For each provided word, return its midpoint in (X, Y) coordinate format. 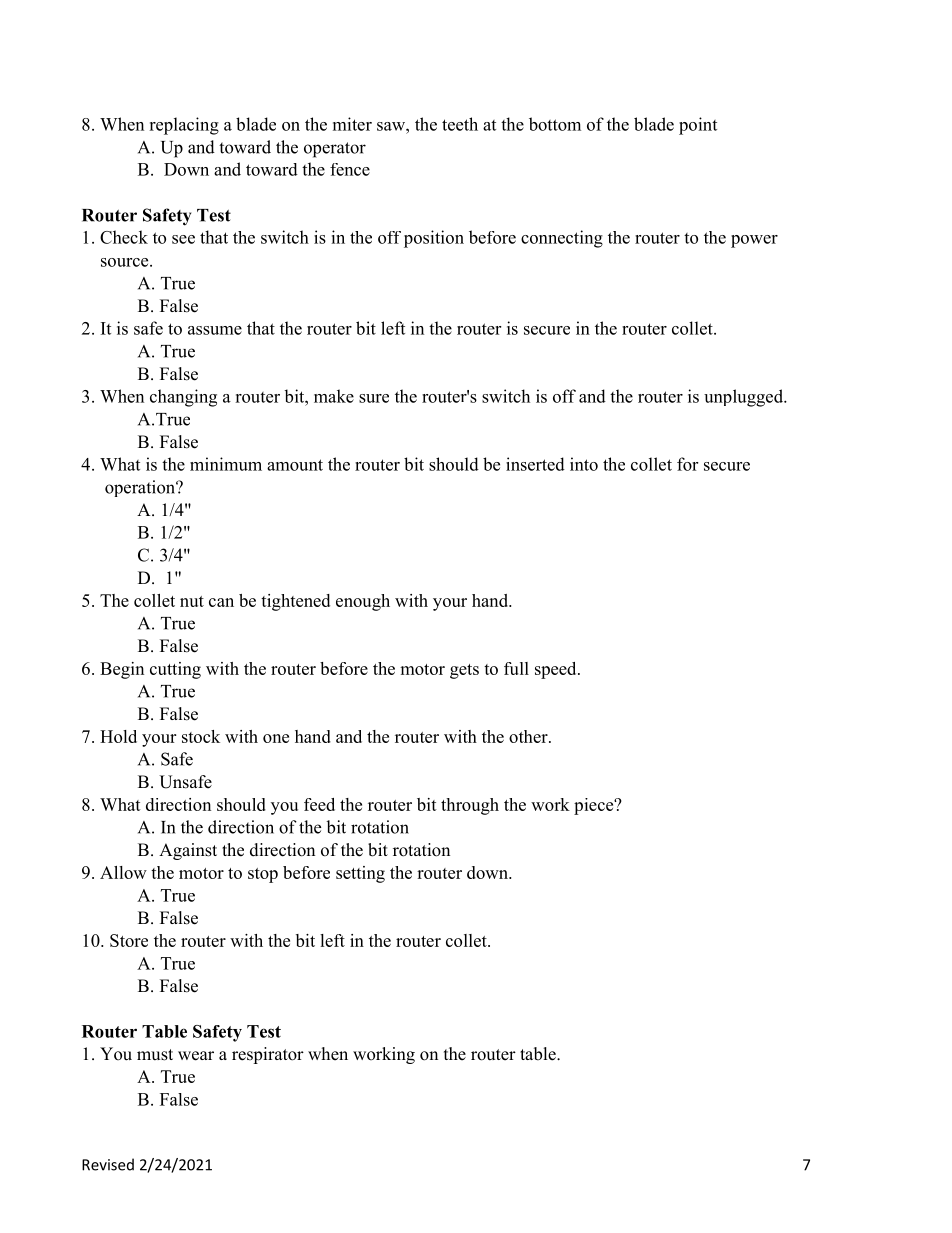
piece (595, 806)
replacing (184, 126)
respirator (268, 1055)
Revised (108, 1164)
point (698, 126)
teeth (460, 124)
